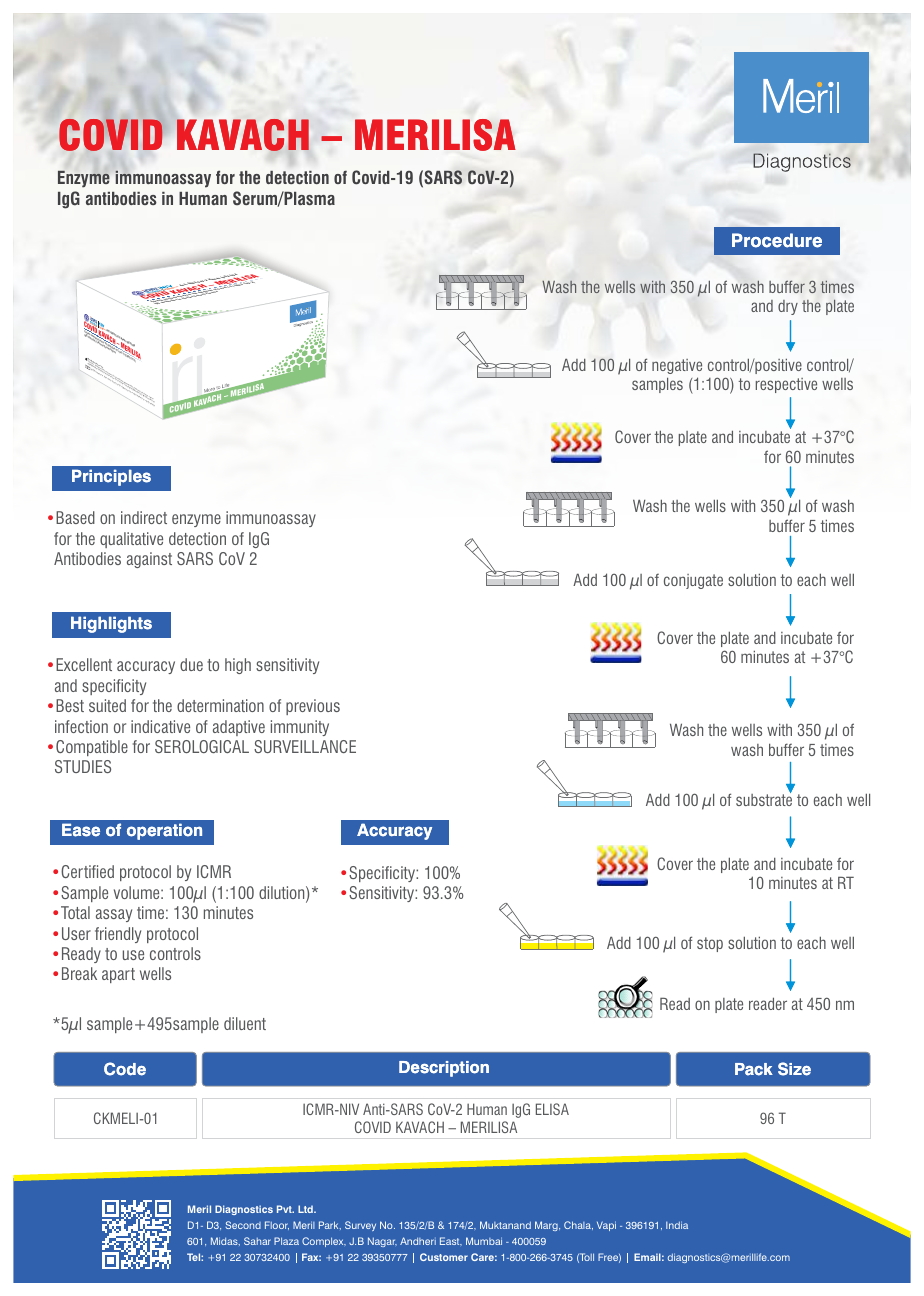 This document has height=1296, width=924. I want to click on conjugate, so click(693, 581).
